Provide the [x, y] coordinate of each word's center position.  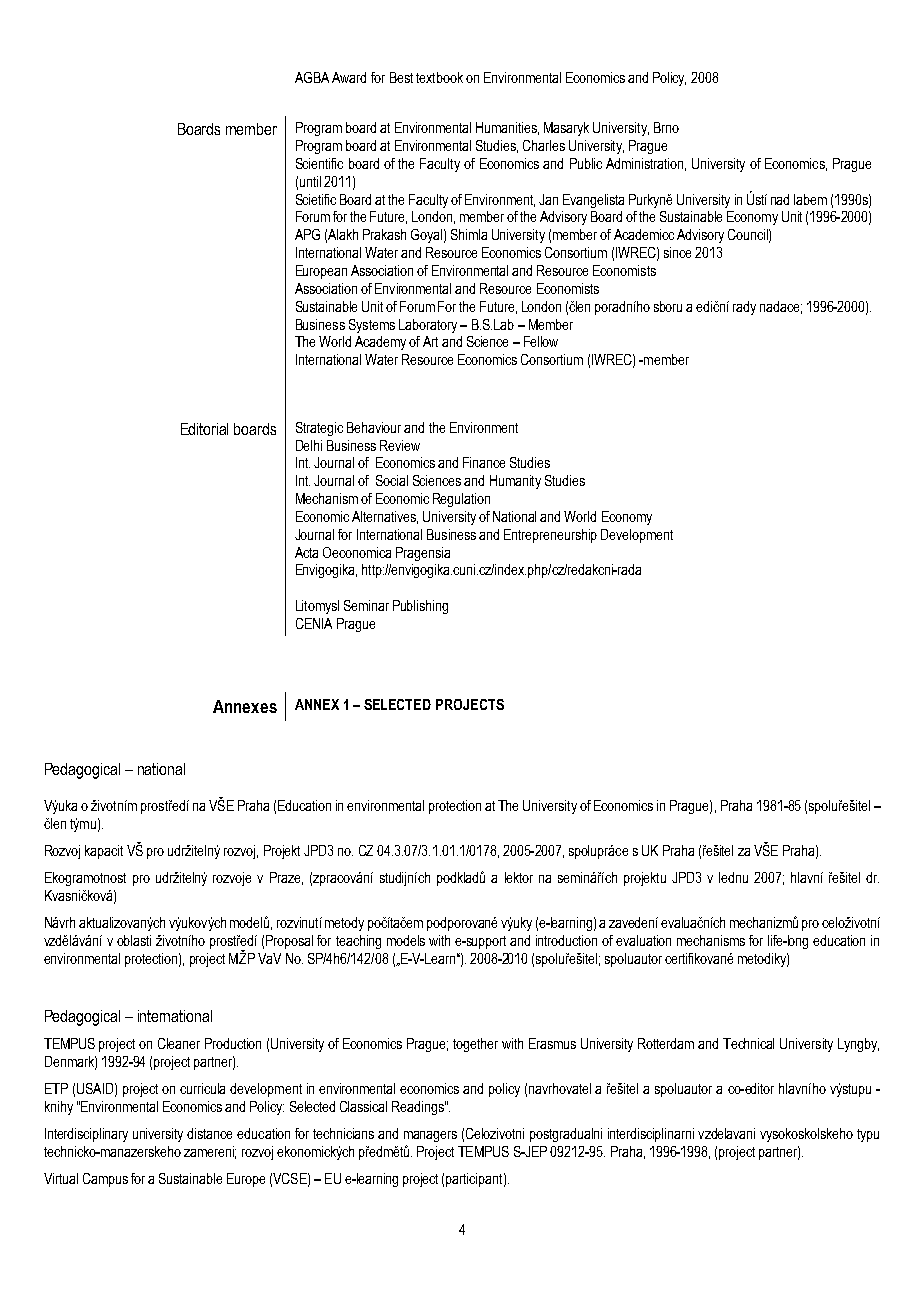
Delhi [309, 445]
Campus [105, 1180]
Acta [306, 552]
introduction [566, 940]
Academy [380, 343]
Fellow [541, 341]
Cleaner [179, 1043]
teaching [358, 942]
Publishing [420, 607]
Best [401, 77]
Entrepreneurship [550, 536]
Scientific [319, 163]
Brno [666, 127]
